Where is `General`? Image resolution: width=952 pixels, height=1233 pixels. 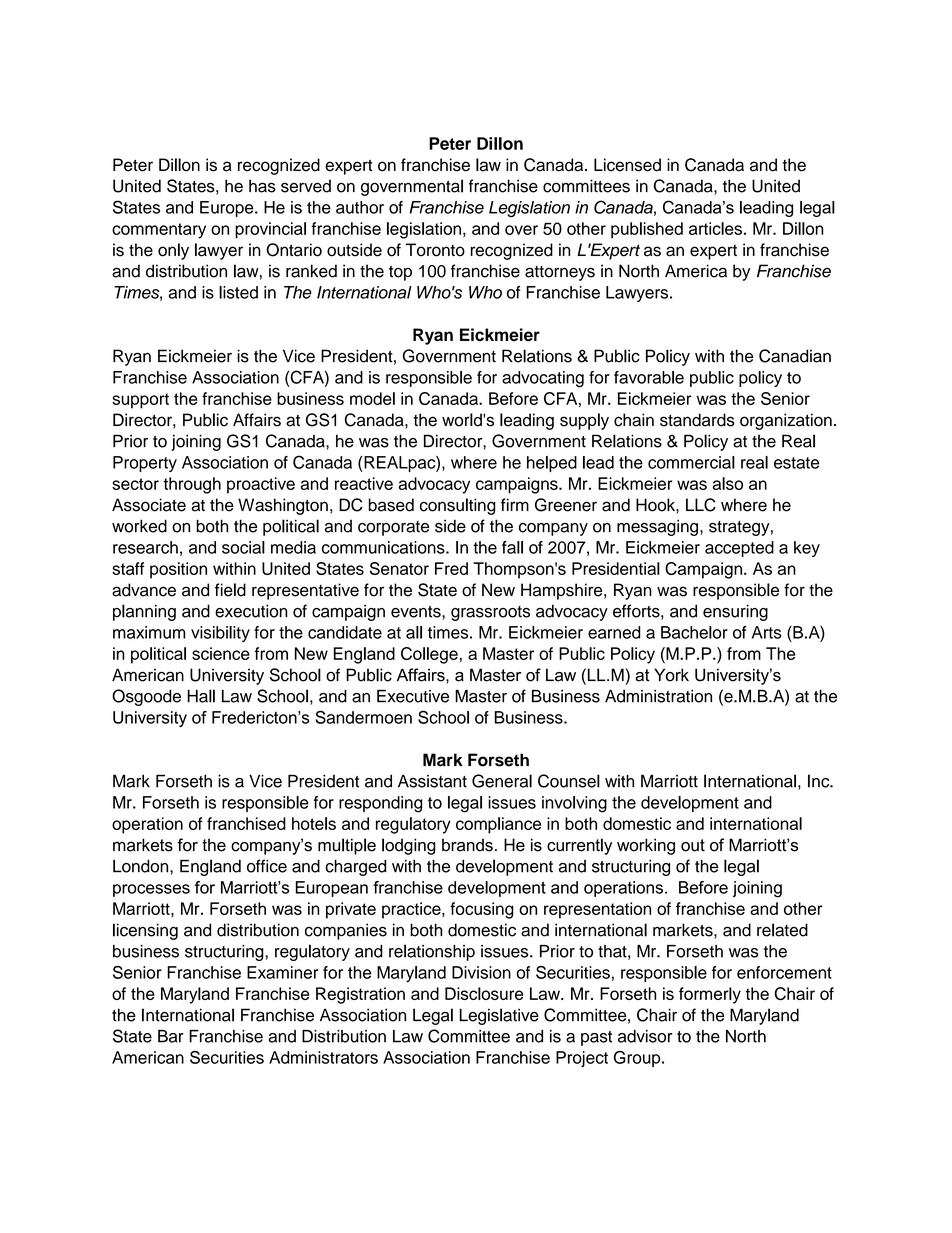
General is located at coordinates (502, 781).
